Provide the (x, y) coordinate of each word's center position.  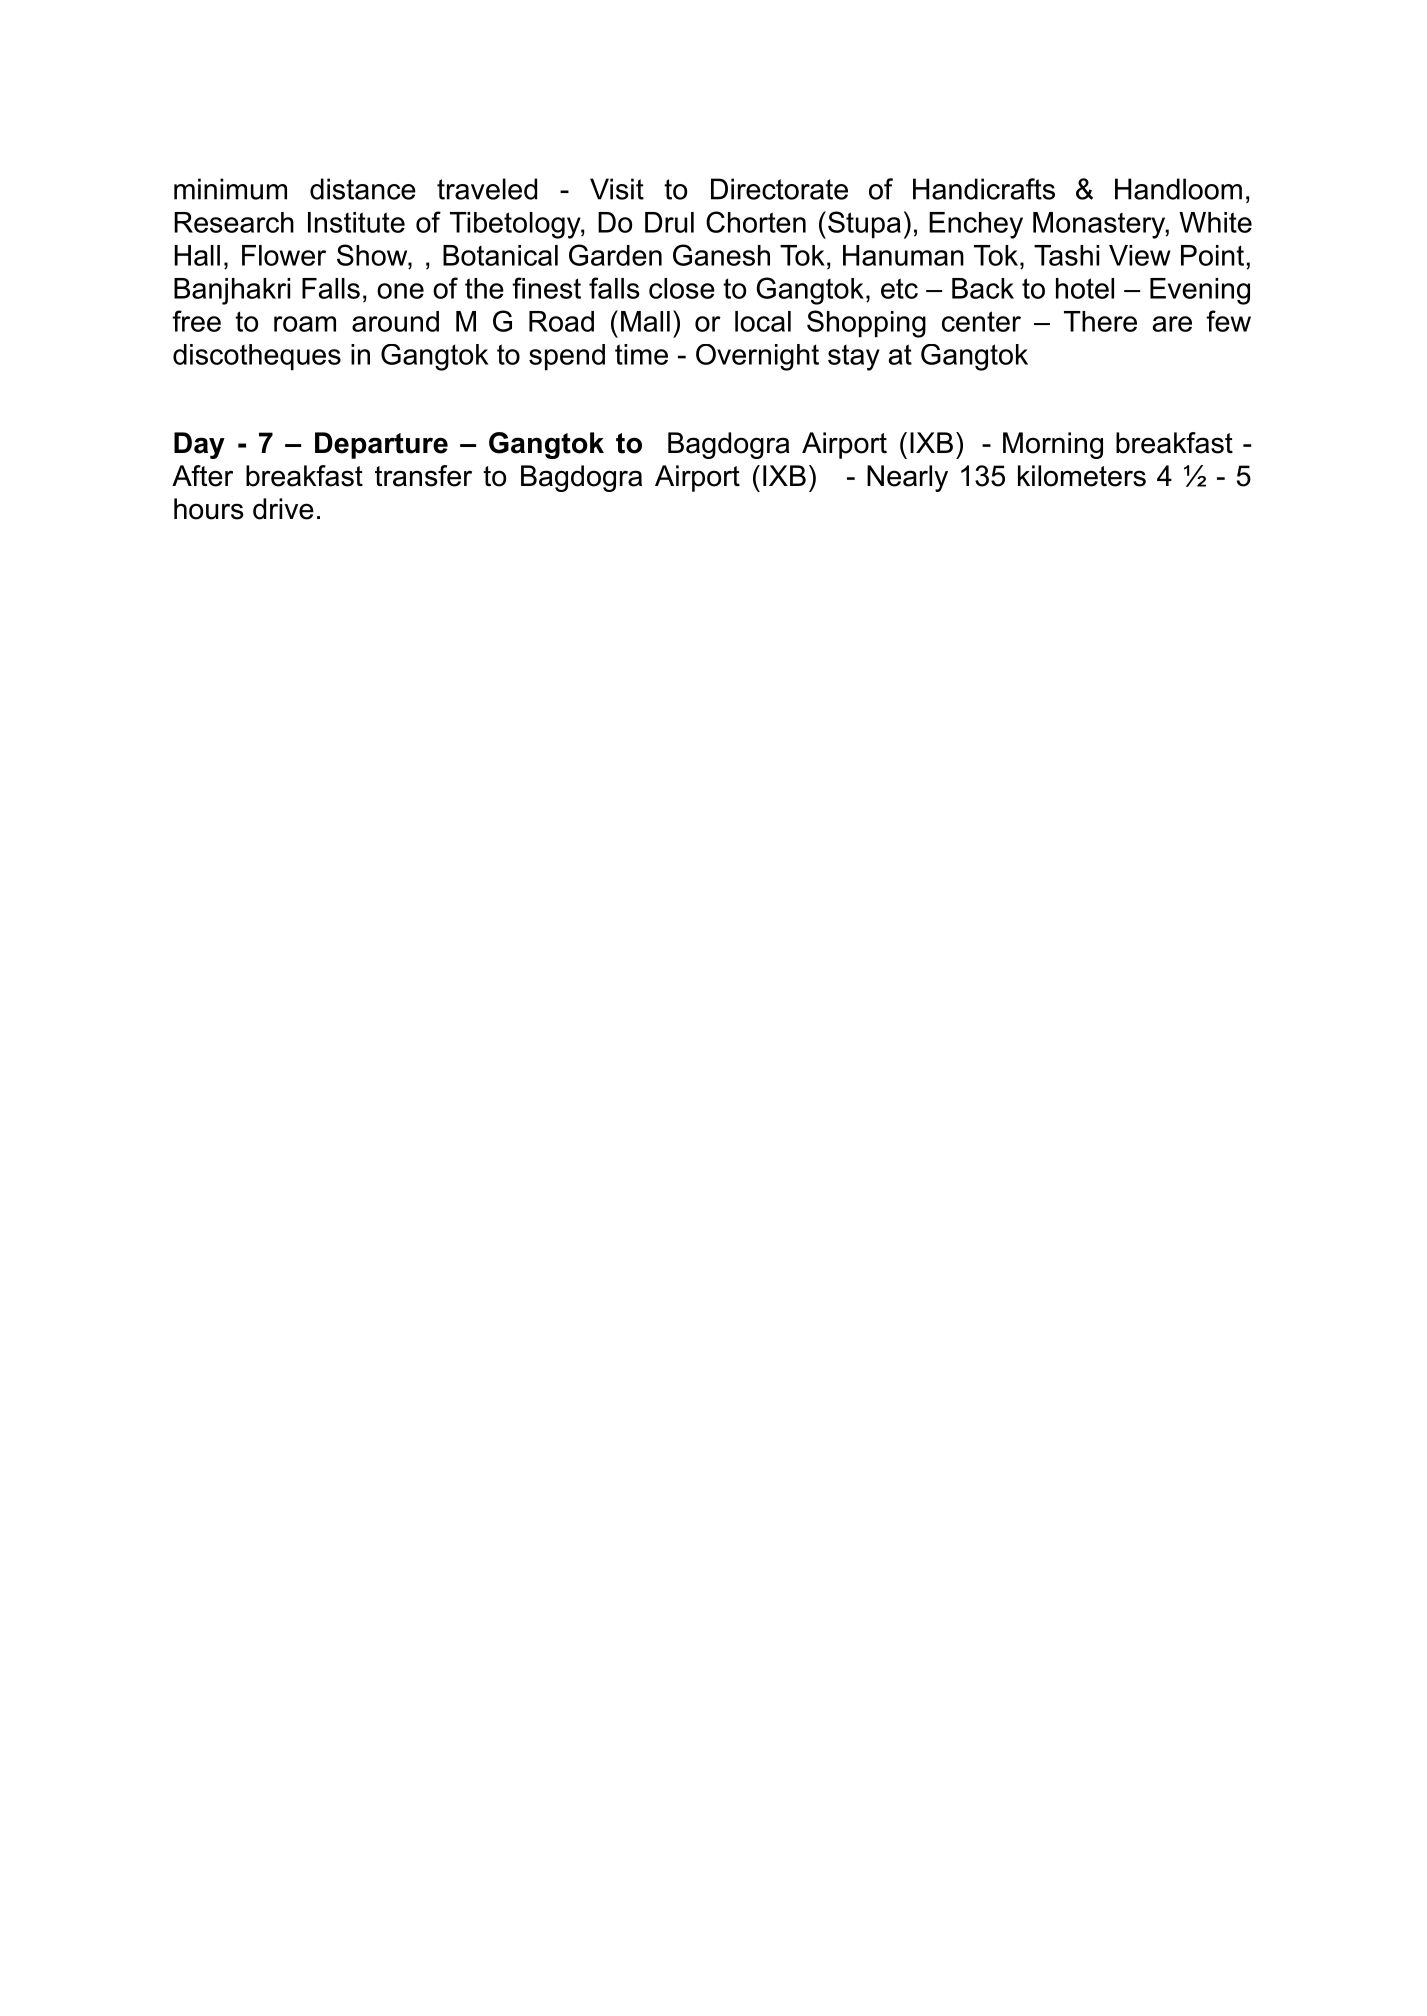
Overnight (757, 357)
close (682, 288)
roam (305, 324)
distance (363, 189)
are (1172, 324)
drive (283, 509)
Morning (1053, 445)
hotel (1085, 288)
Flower (284, 255)
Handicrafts (984, 189)
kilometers (1082, 476)
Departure (381, 445)
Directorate (779, 189)
